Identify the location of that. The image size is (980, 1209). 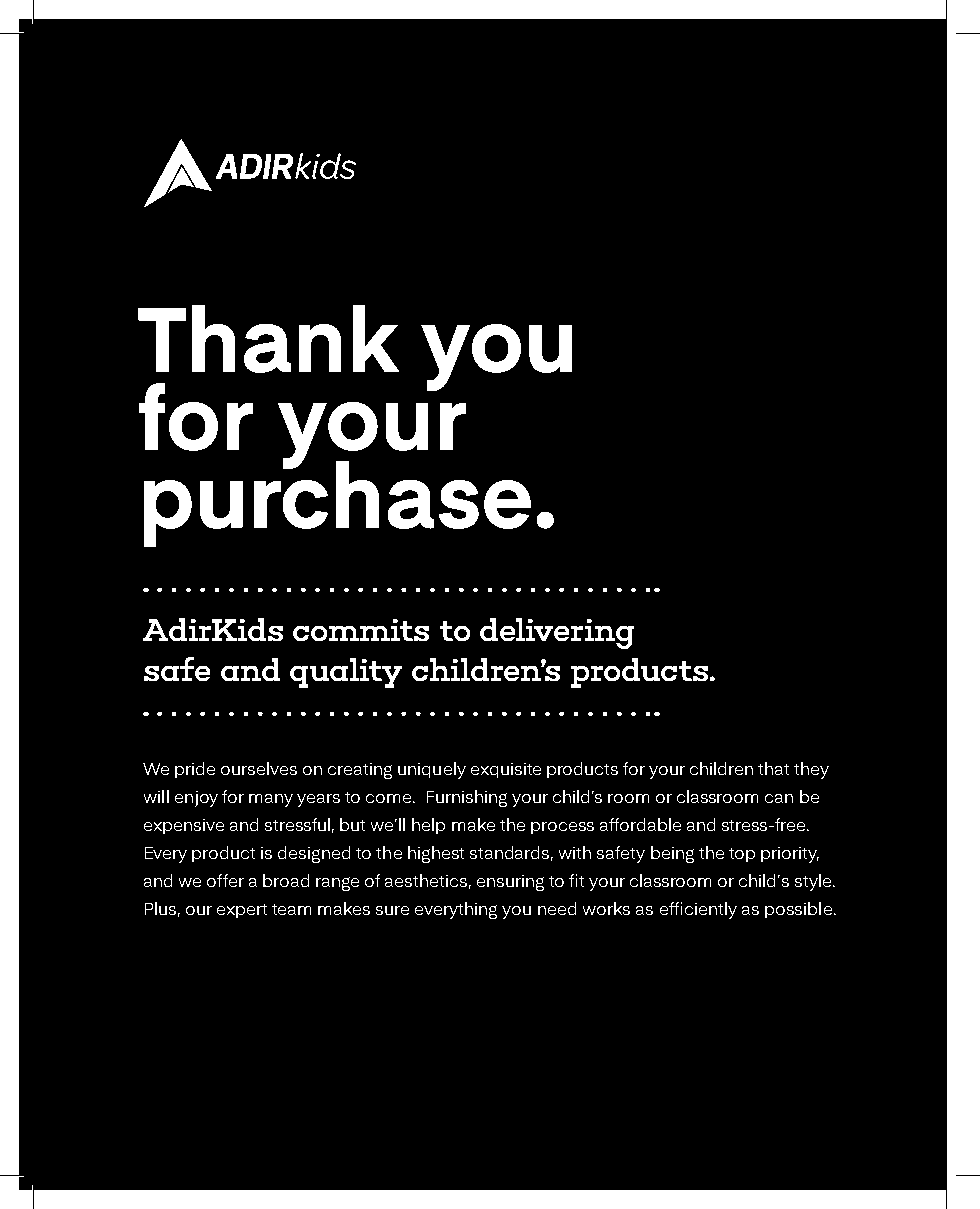
(773, 768).
